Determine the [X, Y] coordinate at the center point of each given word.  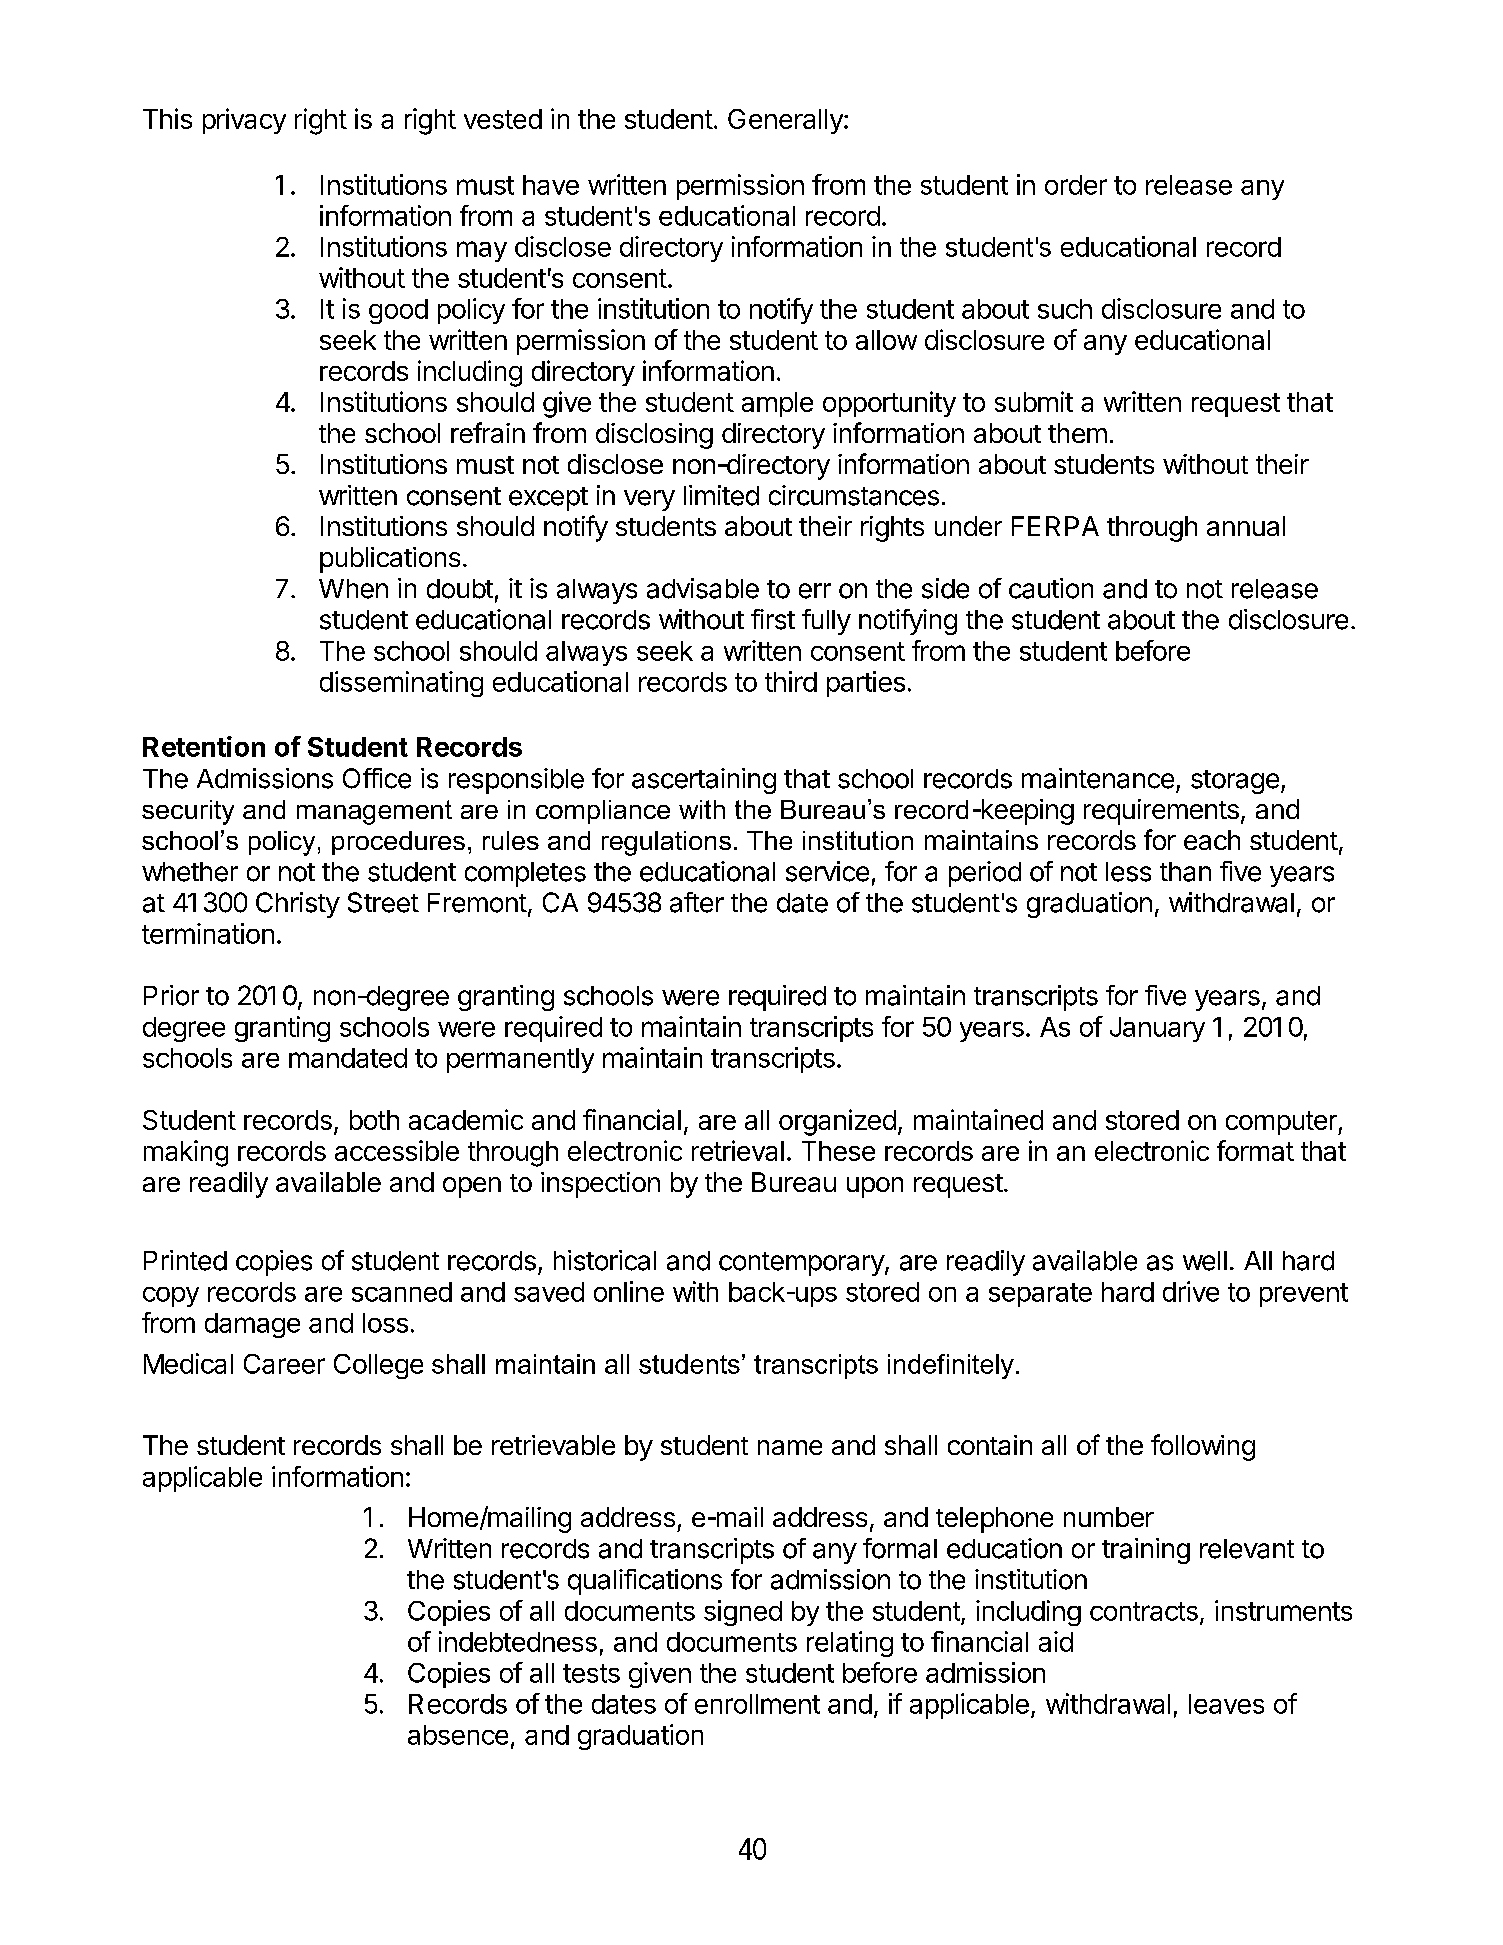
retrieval [738, 1150]
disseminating [401, 684]
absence [458, 1735]
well [1205, 1261]
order [1076, 185]
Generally [786, 121]
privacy [244, 121]
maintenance [1098, 778]
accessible [397, 1150]
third [791, 681]
